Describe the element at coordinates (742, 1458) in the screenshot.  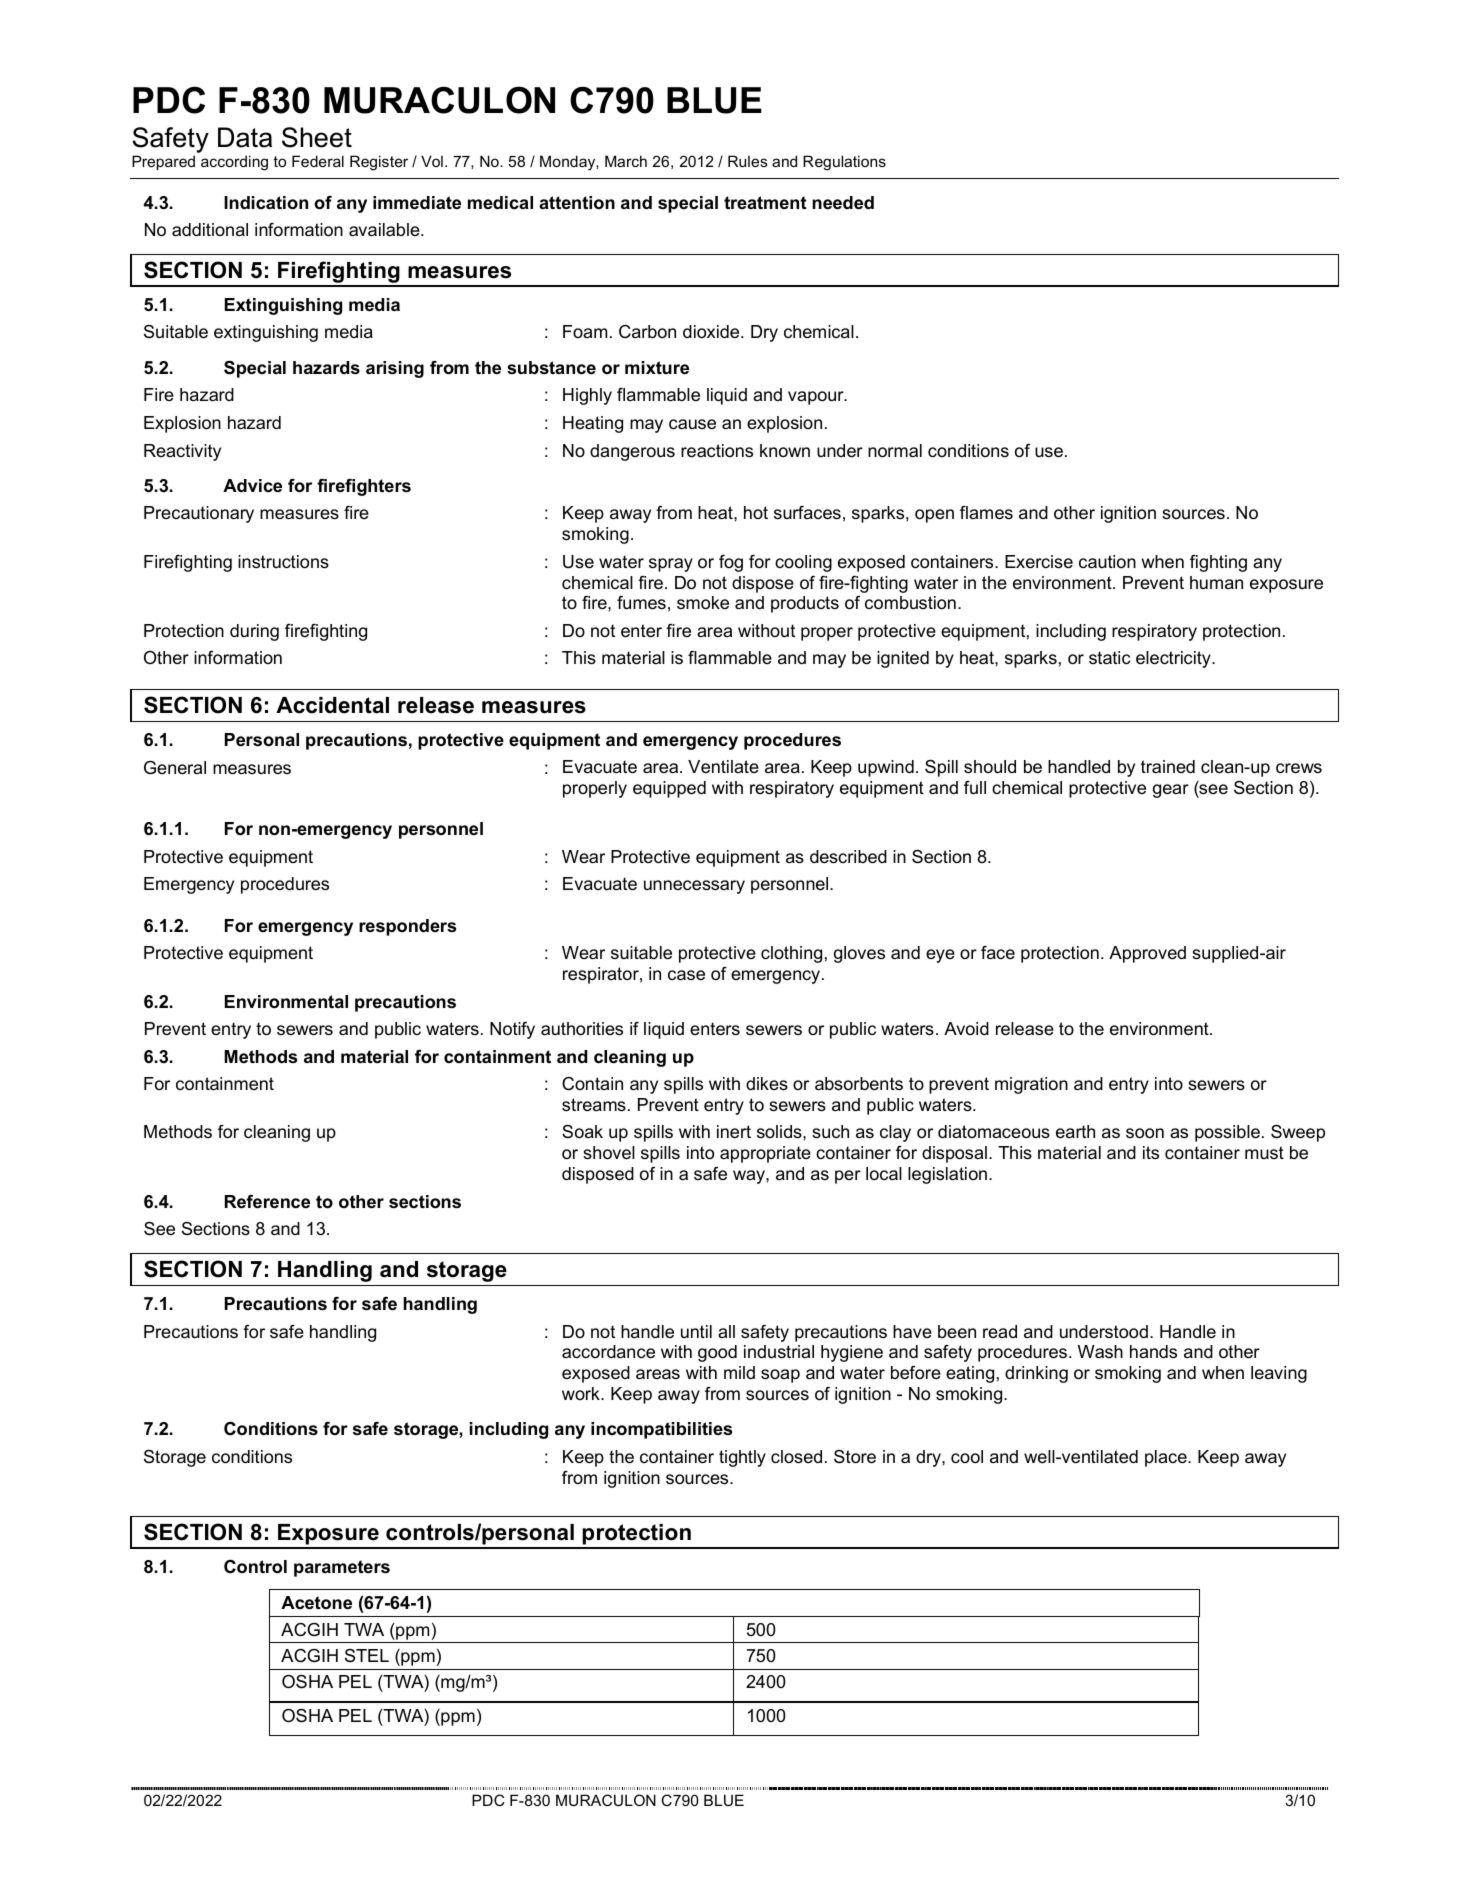
I see `tightly` at that location.
